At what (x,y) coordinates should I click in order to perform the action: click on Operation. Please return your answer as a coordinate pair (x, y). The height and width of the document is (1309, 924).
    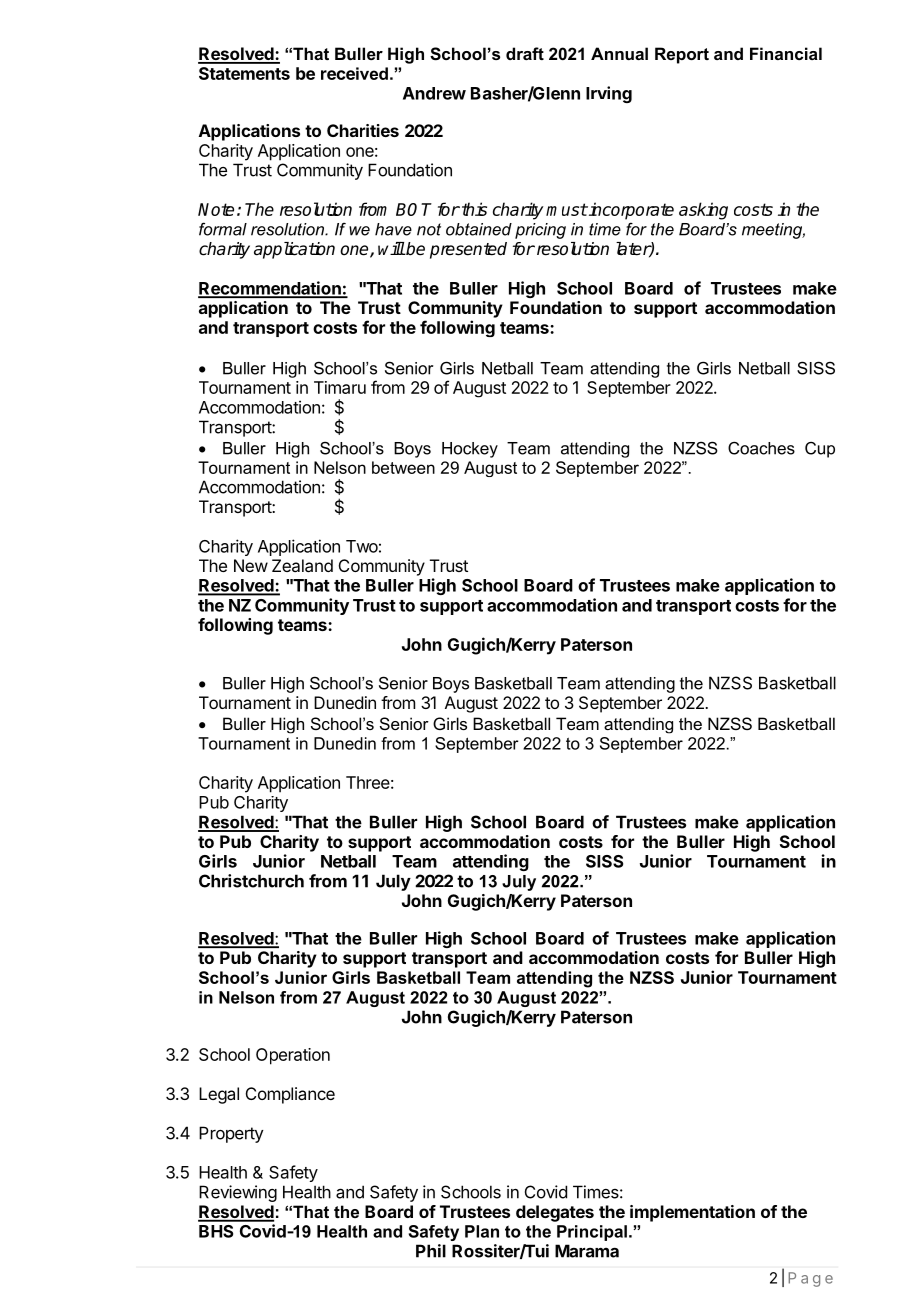
    Looking at the image, I should click on (293, 1056).
